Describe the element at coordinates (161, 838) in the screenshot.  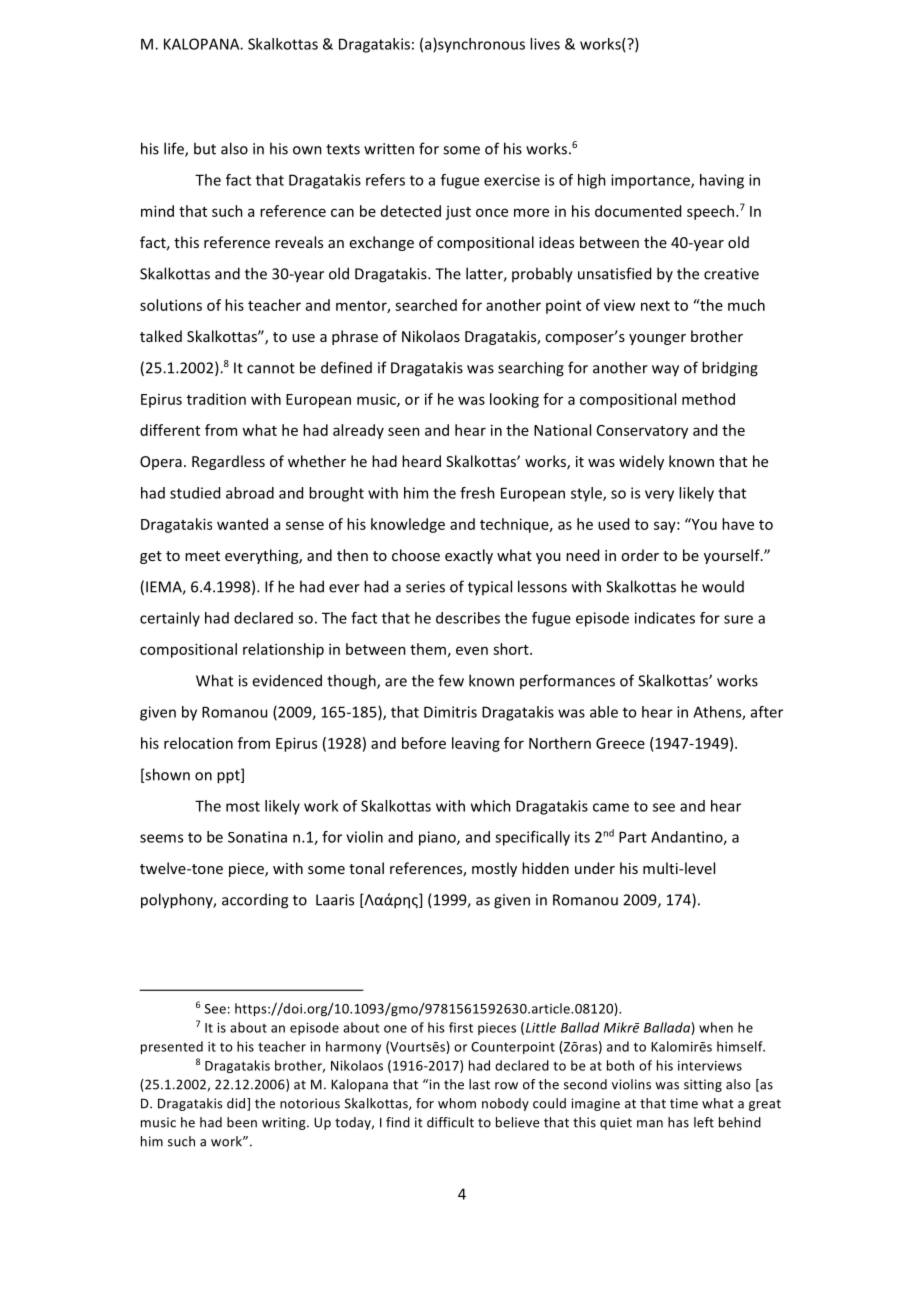
I see `seems` at that location.
